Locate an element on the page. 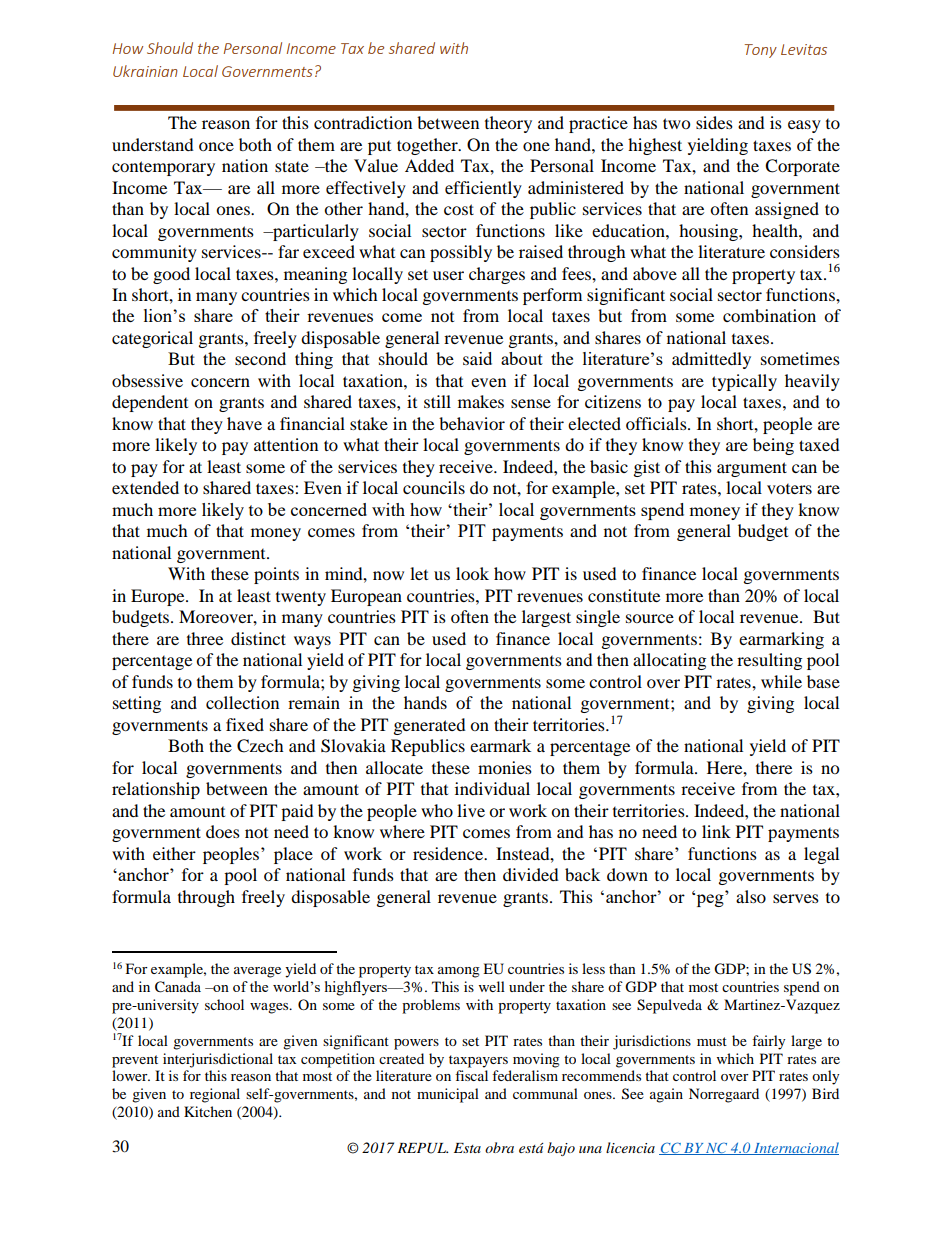  being is located at coordinates (773, 446).
